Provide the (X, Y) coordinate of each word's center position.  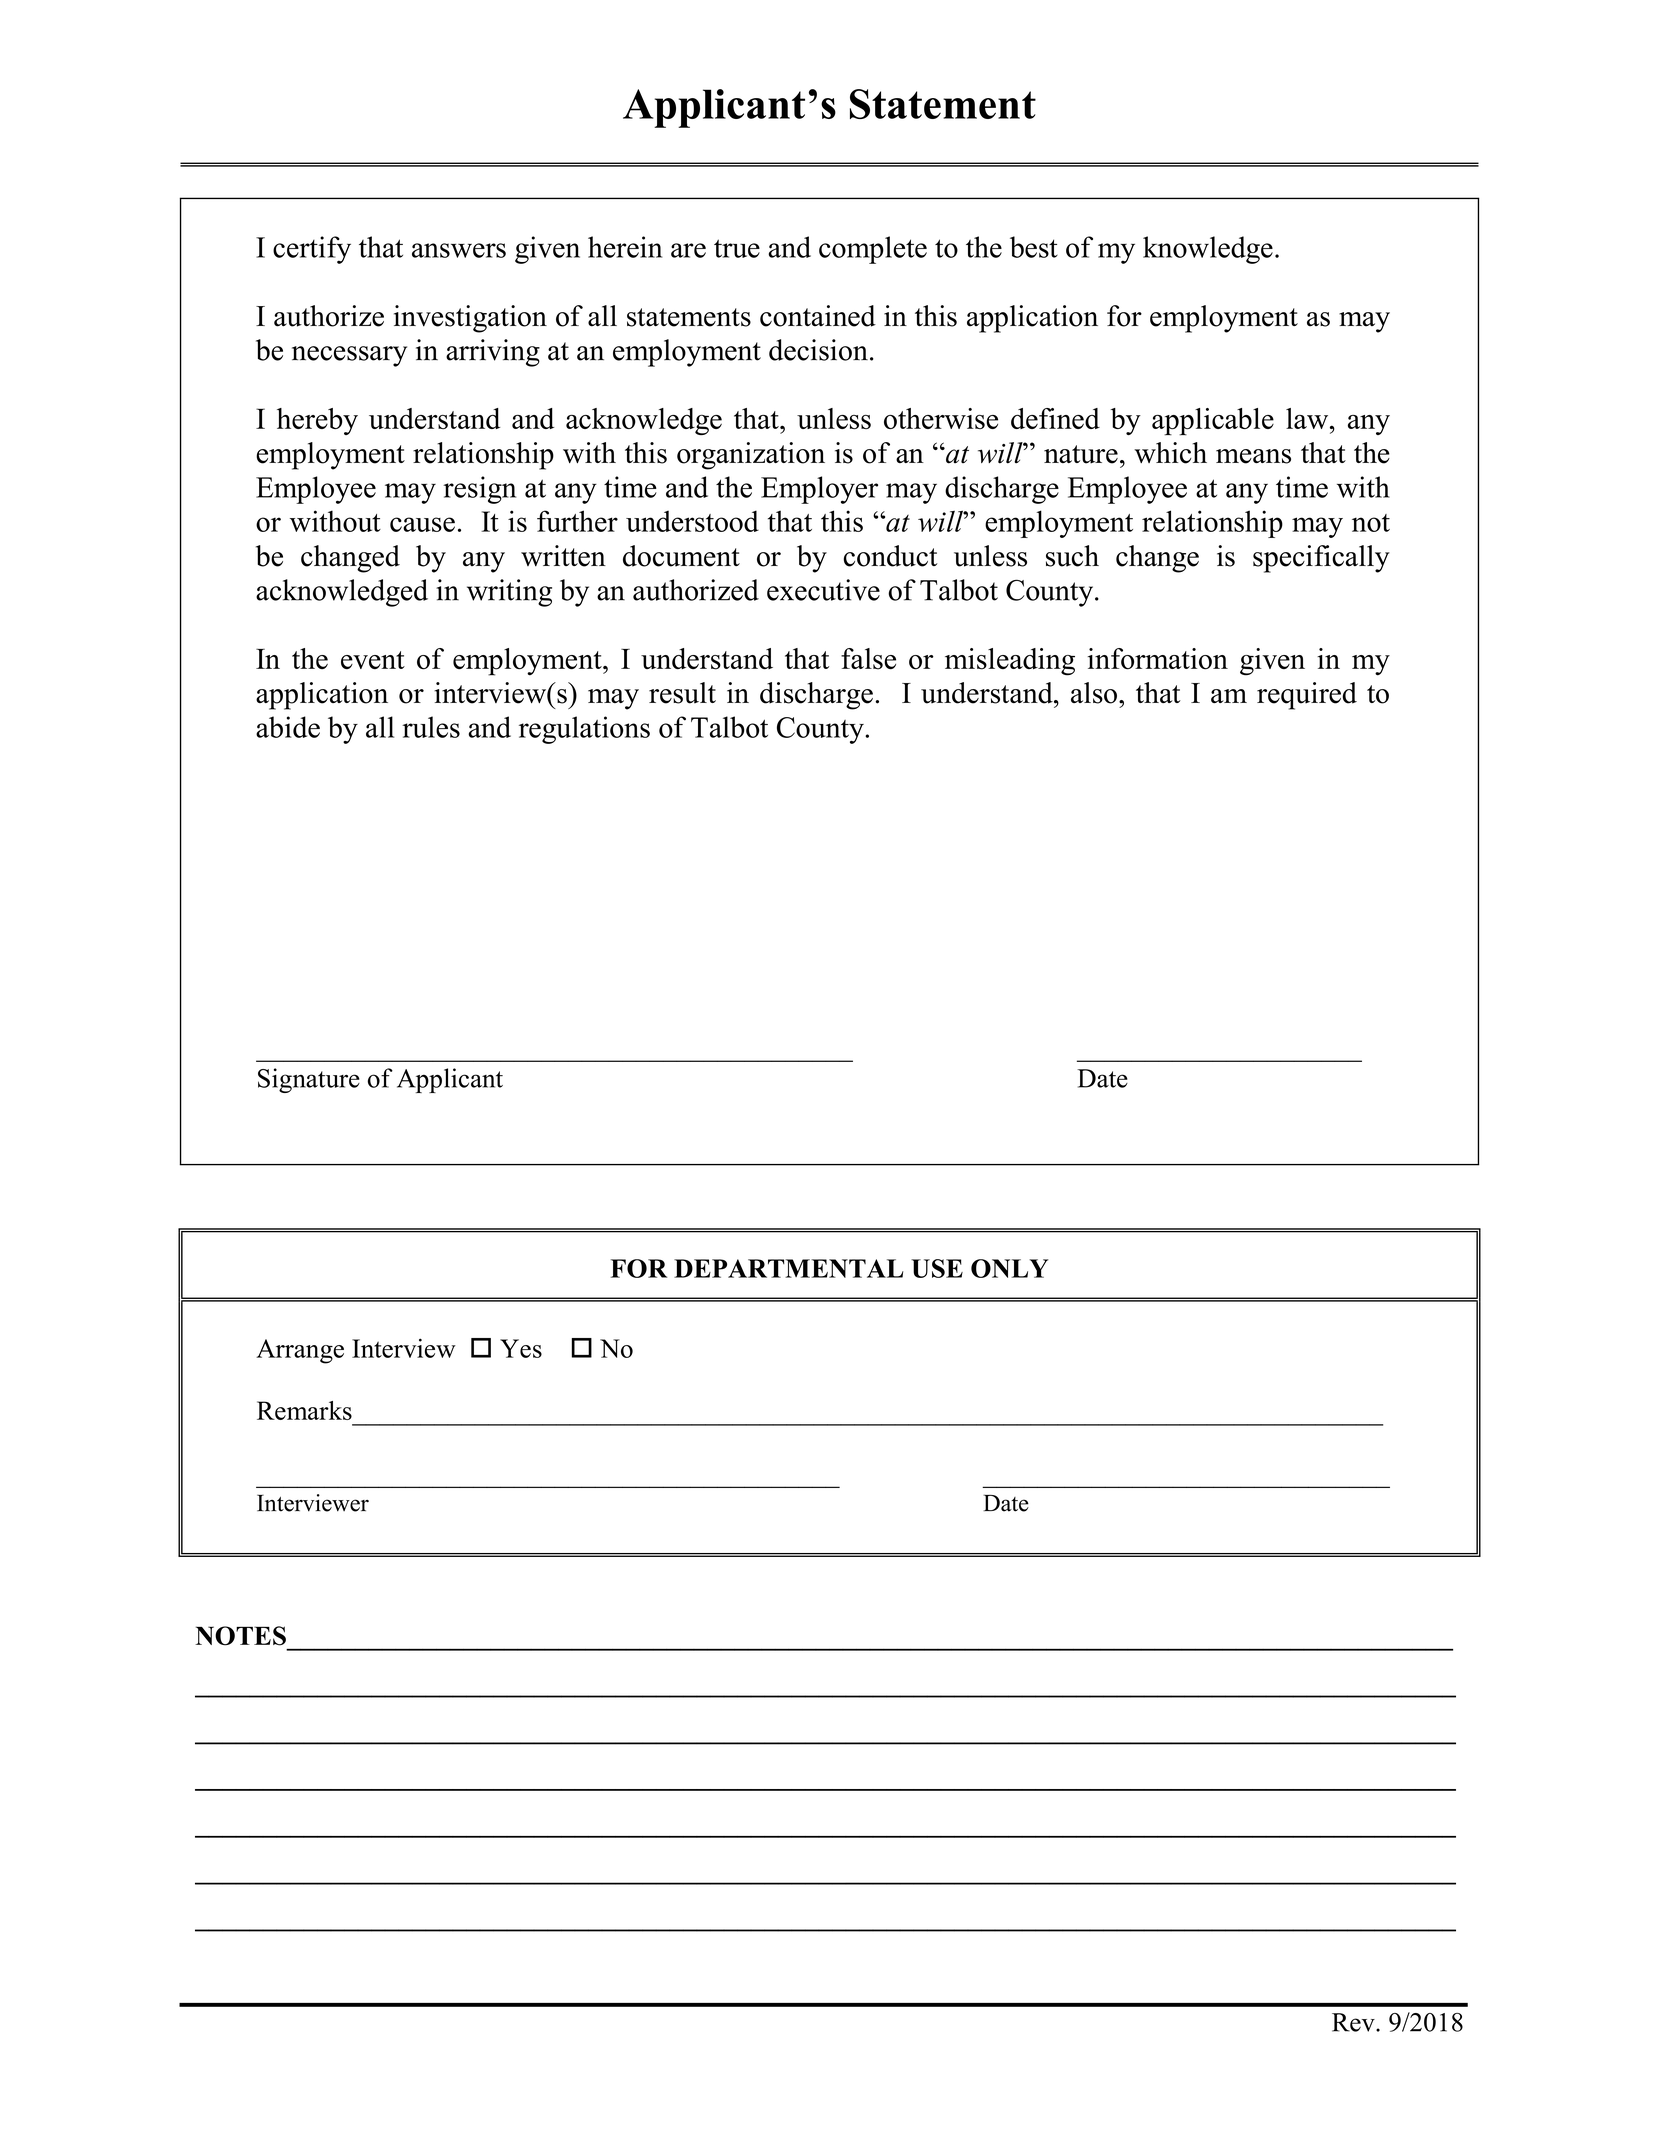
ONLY (1009, 1268)
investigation (470, 319)
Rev (1354, 2022)
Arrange (300, 1351)
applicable (1213, 422)
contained (818, 316)
